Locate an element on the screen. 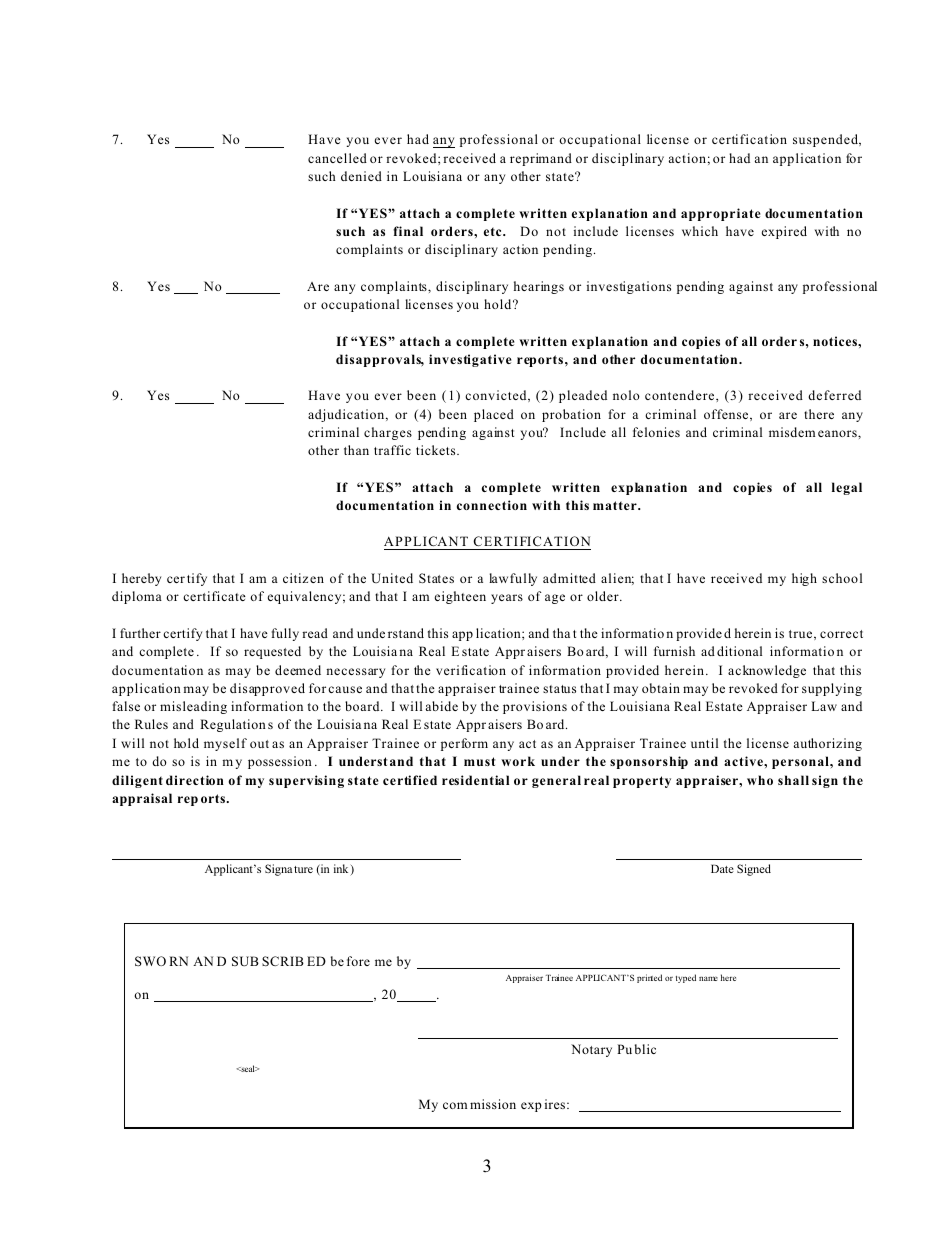 The height and width of the screenshot is (1233, 952). who is located at coordinates (760, 780).
